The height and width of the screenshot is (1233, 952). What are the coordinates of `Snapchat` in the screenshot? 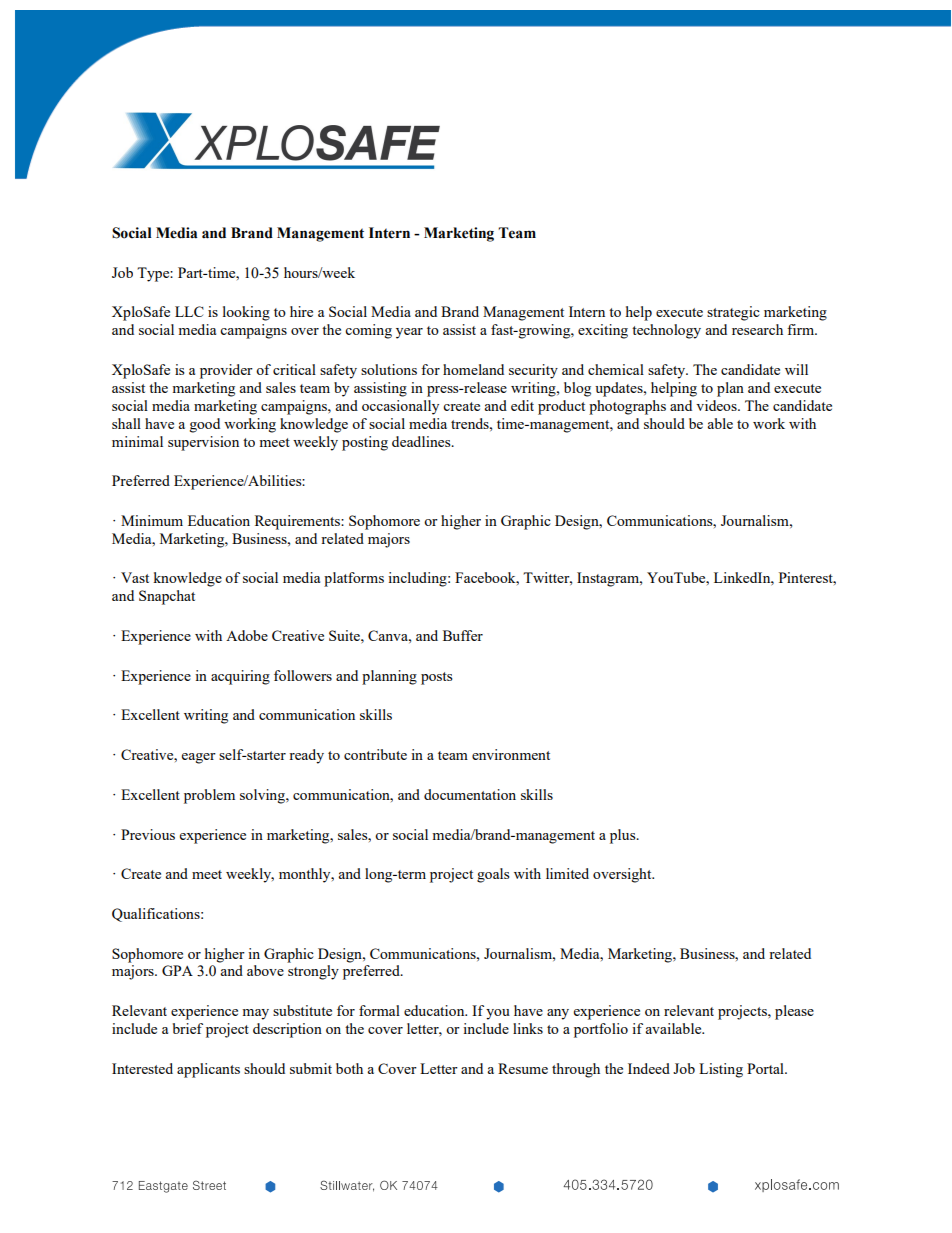 It's located at (167, 597).
